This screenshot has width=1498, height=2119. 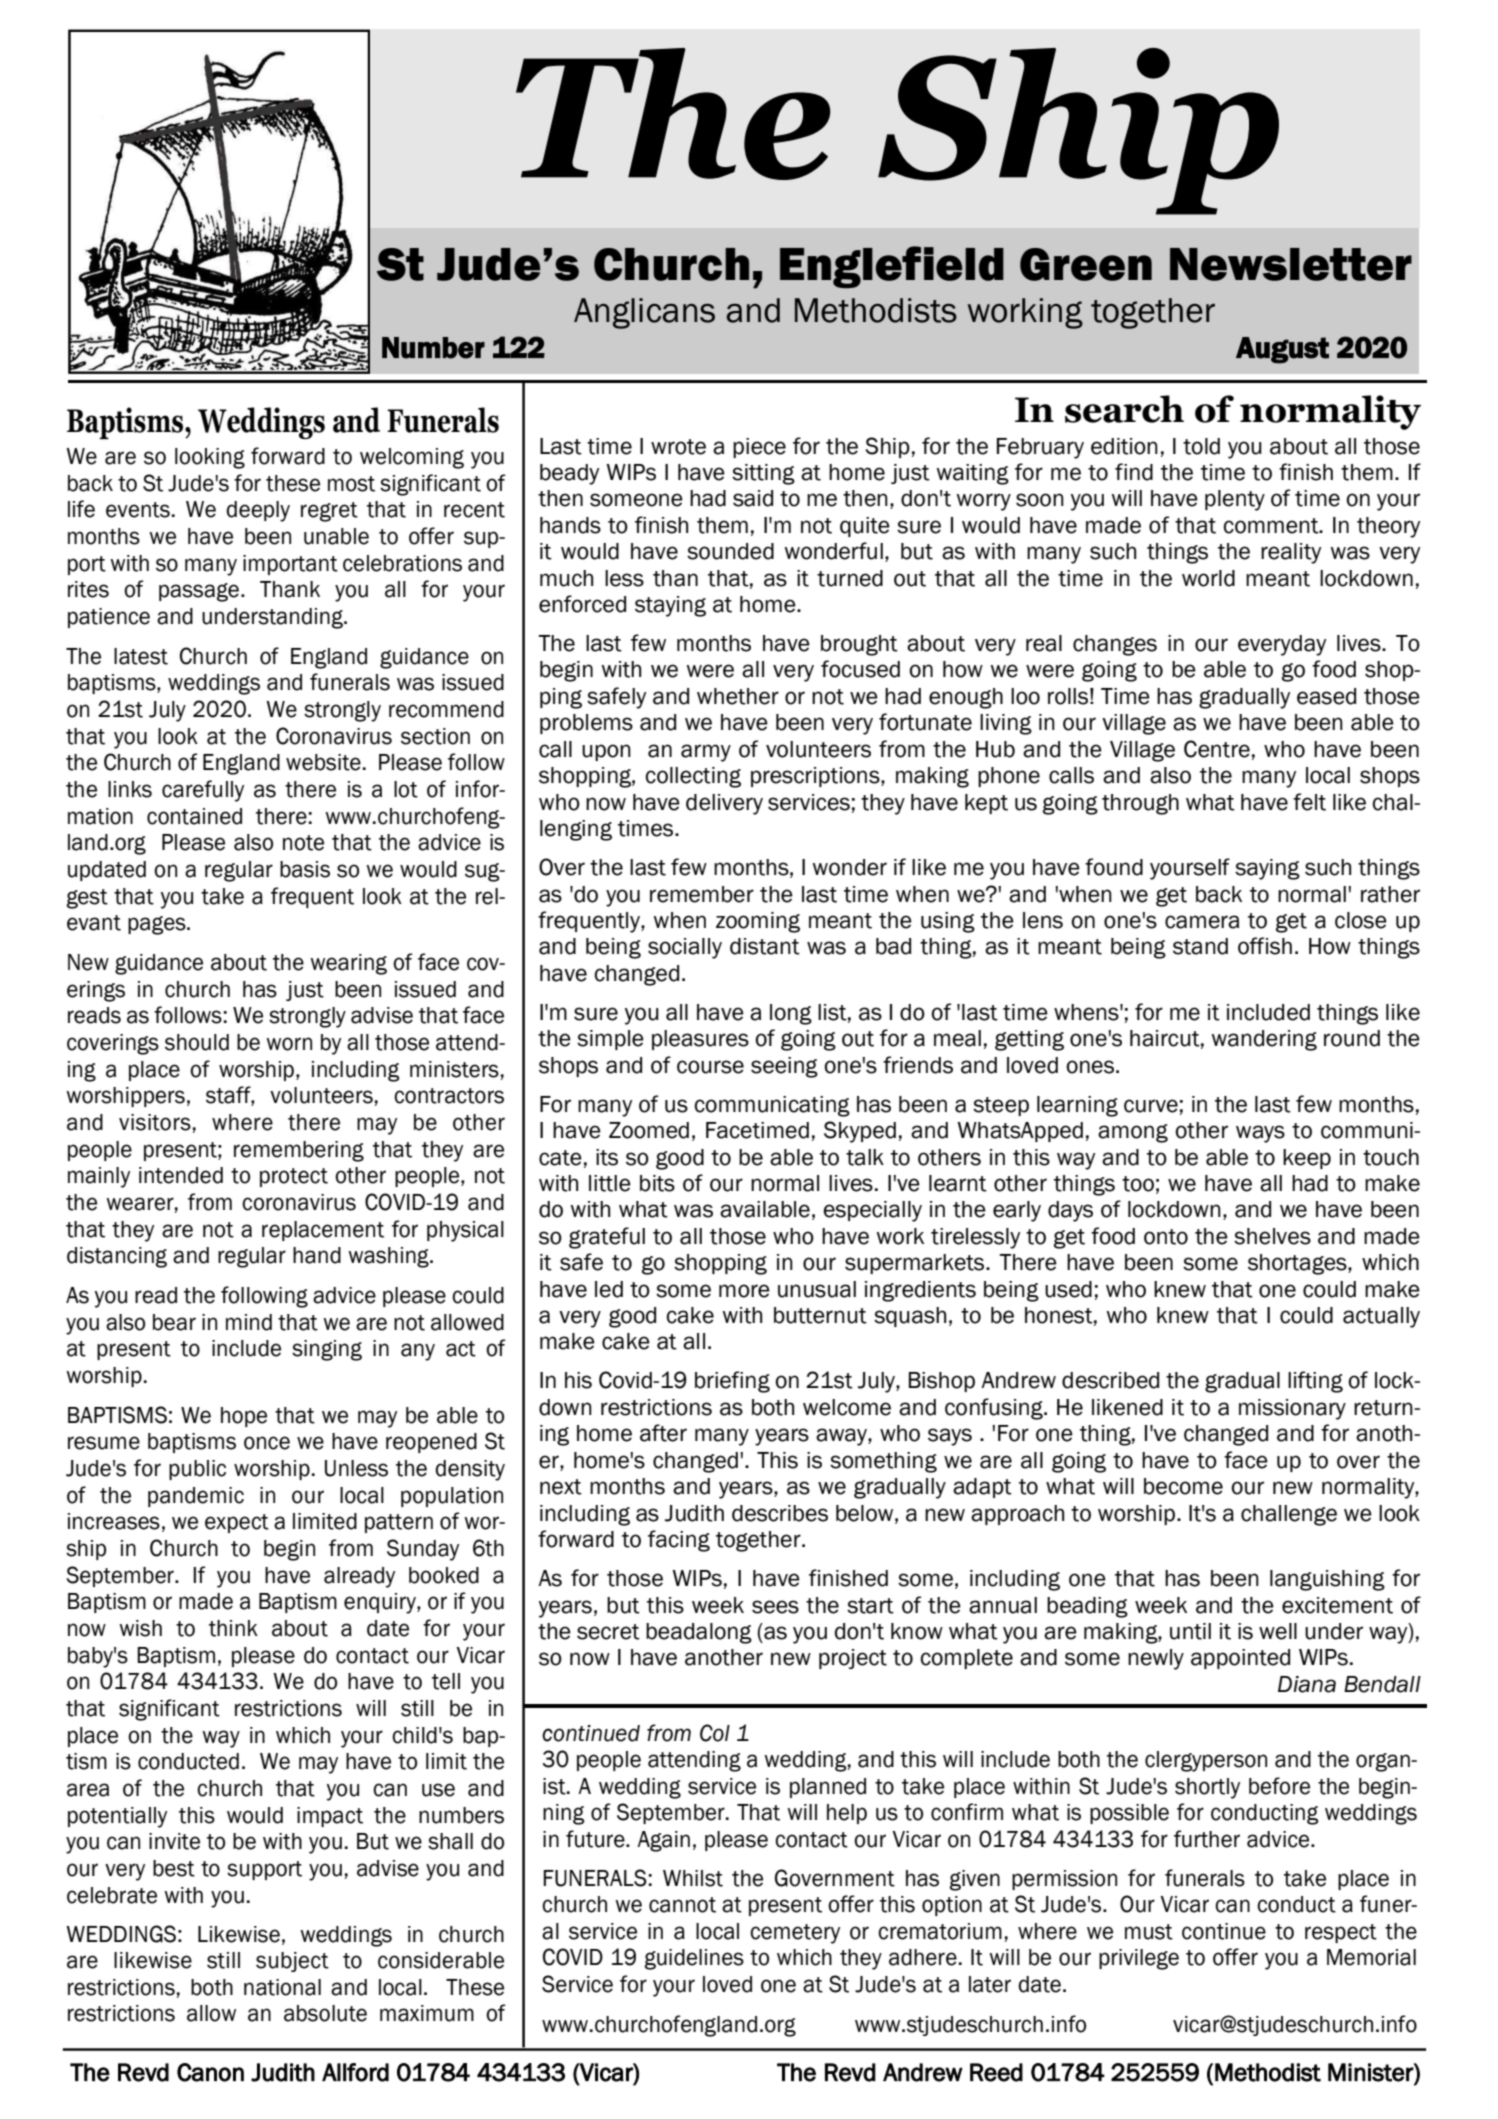 I want to click on zooming, so click(x=758, y=922).
